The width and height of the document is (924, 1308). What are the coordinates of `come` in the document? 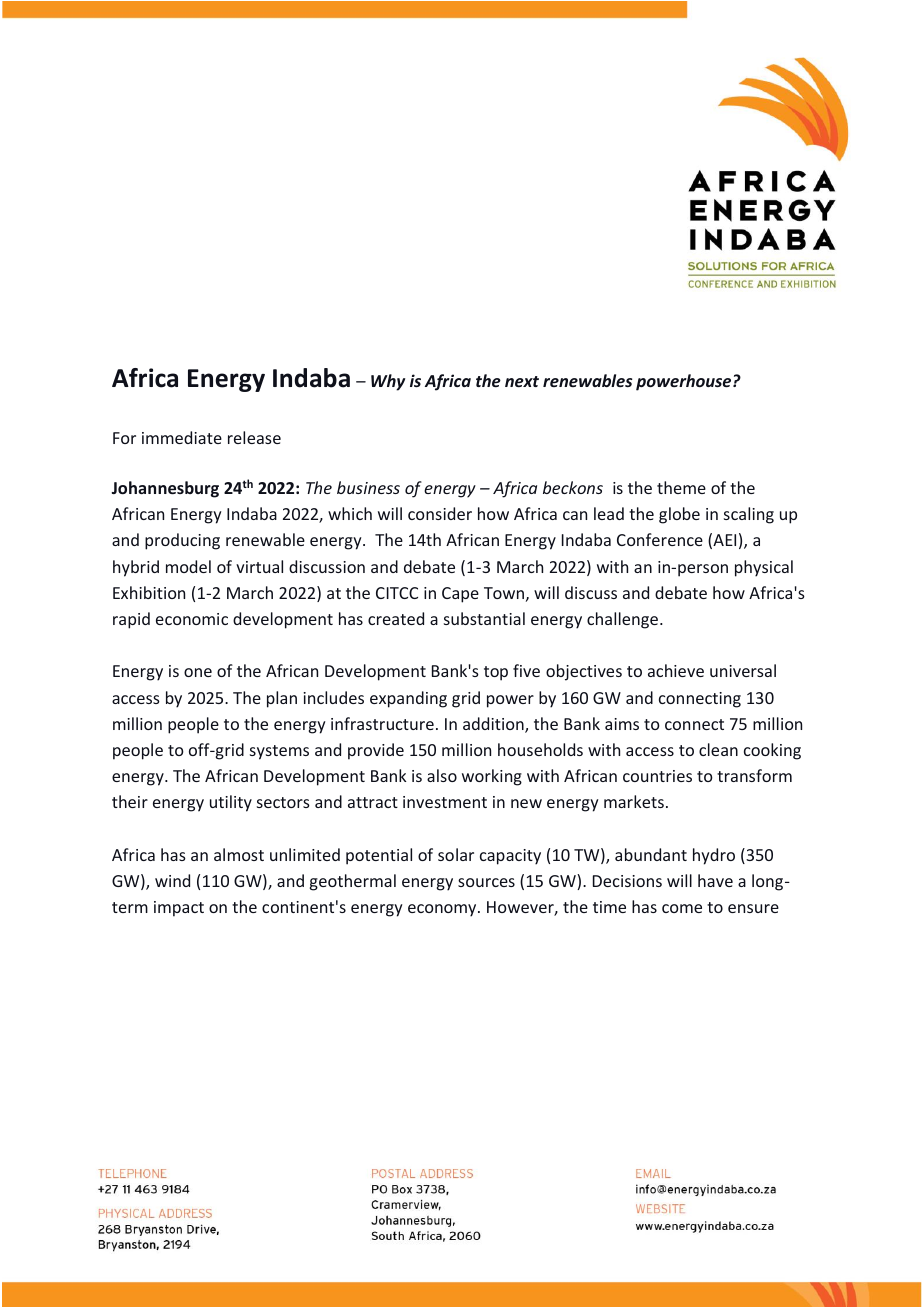 It's located at (682, 908).
